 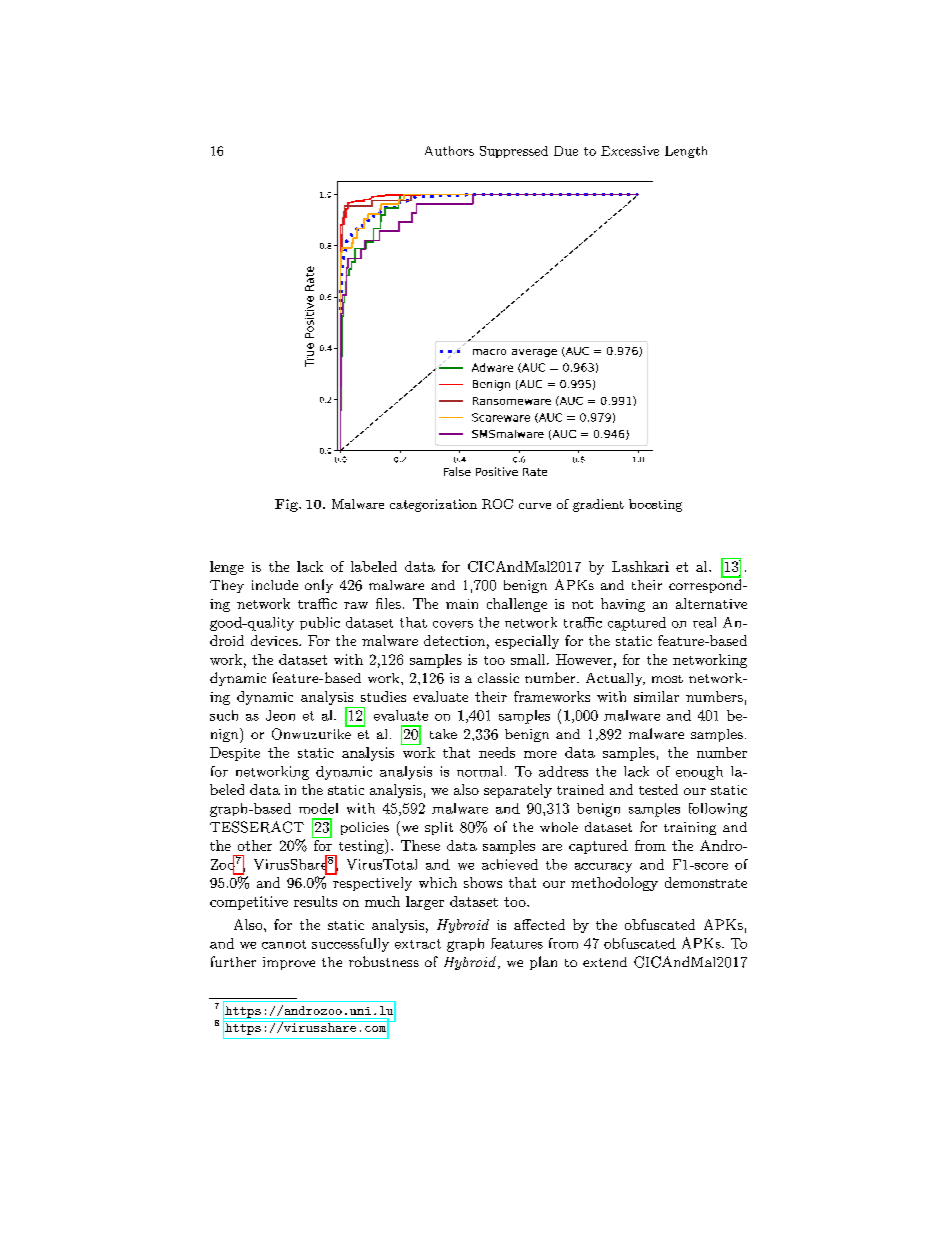 I want to click on tested, so click(x=658, y=789).
